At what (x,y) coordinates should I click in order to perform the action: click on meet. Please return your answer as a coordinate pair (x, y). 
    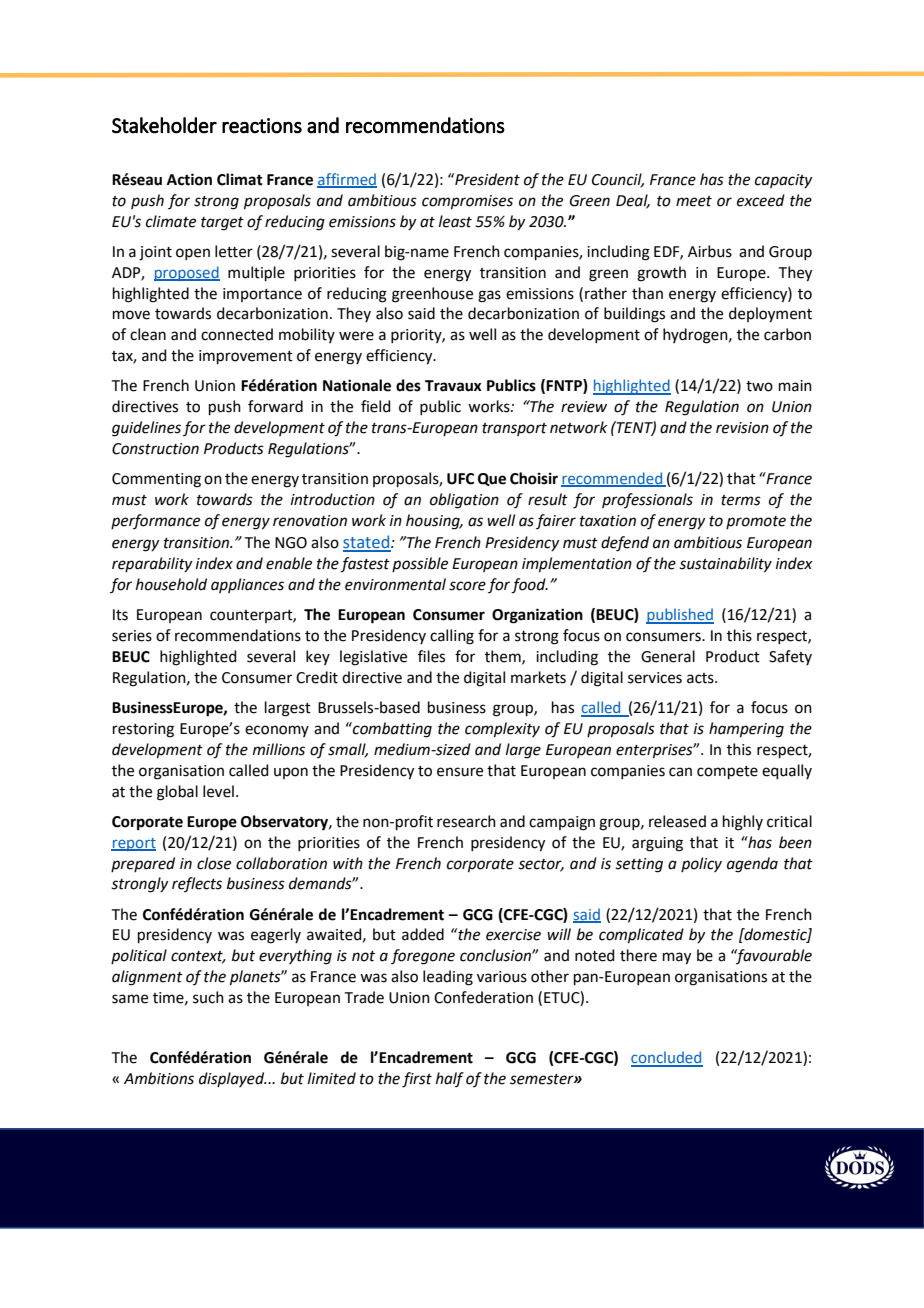
    Looking at the image, I should click on (694, 201).
